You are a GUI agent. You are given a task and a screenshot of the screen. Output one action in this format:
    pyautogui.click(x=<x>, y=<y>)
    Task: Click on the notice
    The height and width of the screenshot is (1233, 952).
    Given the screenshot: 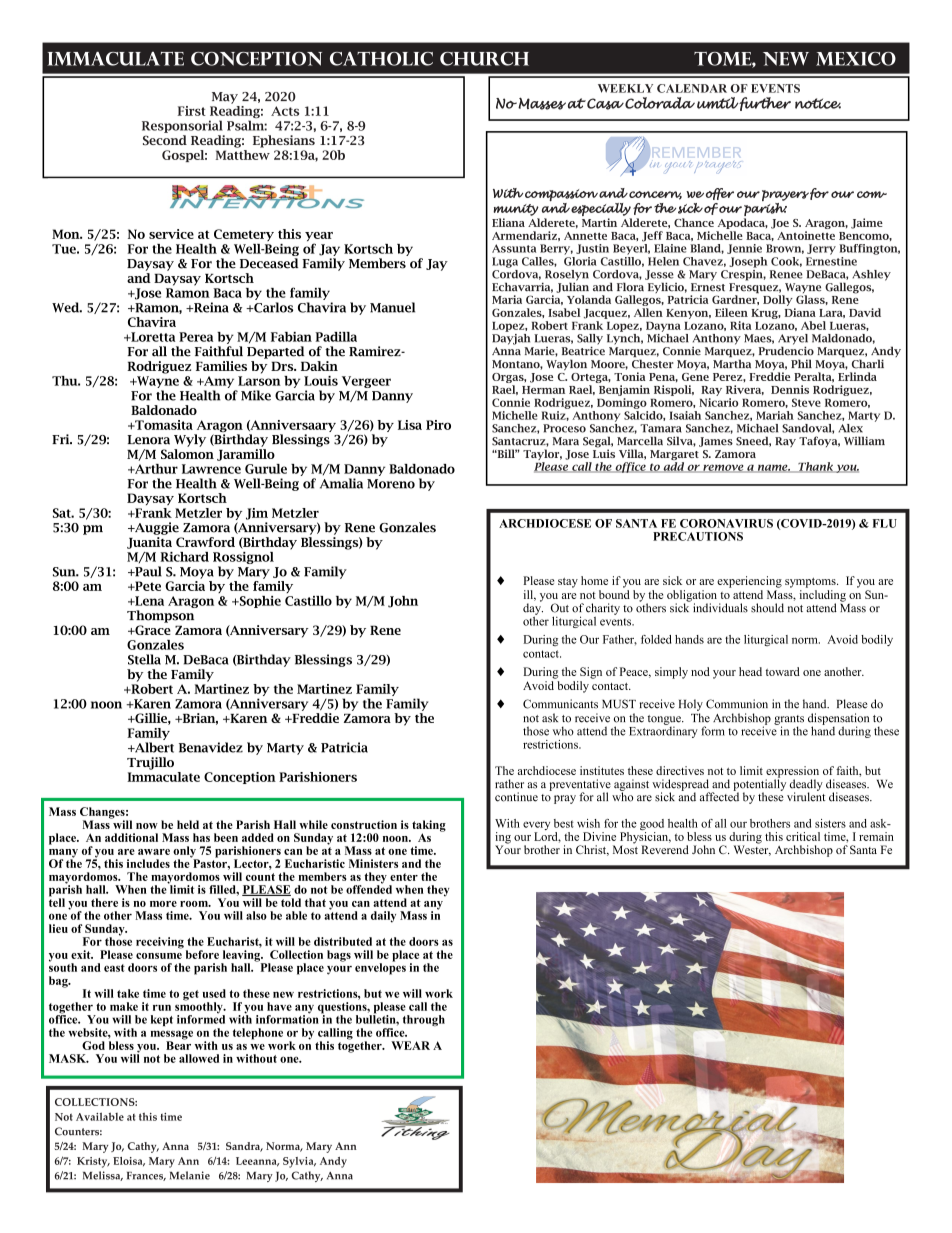 What is the action you would take?
    pyautogui.click(x=818, y=103)
